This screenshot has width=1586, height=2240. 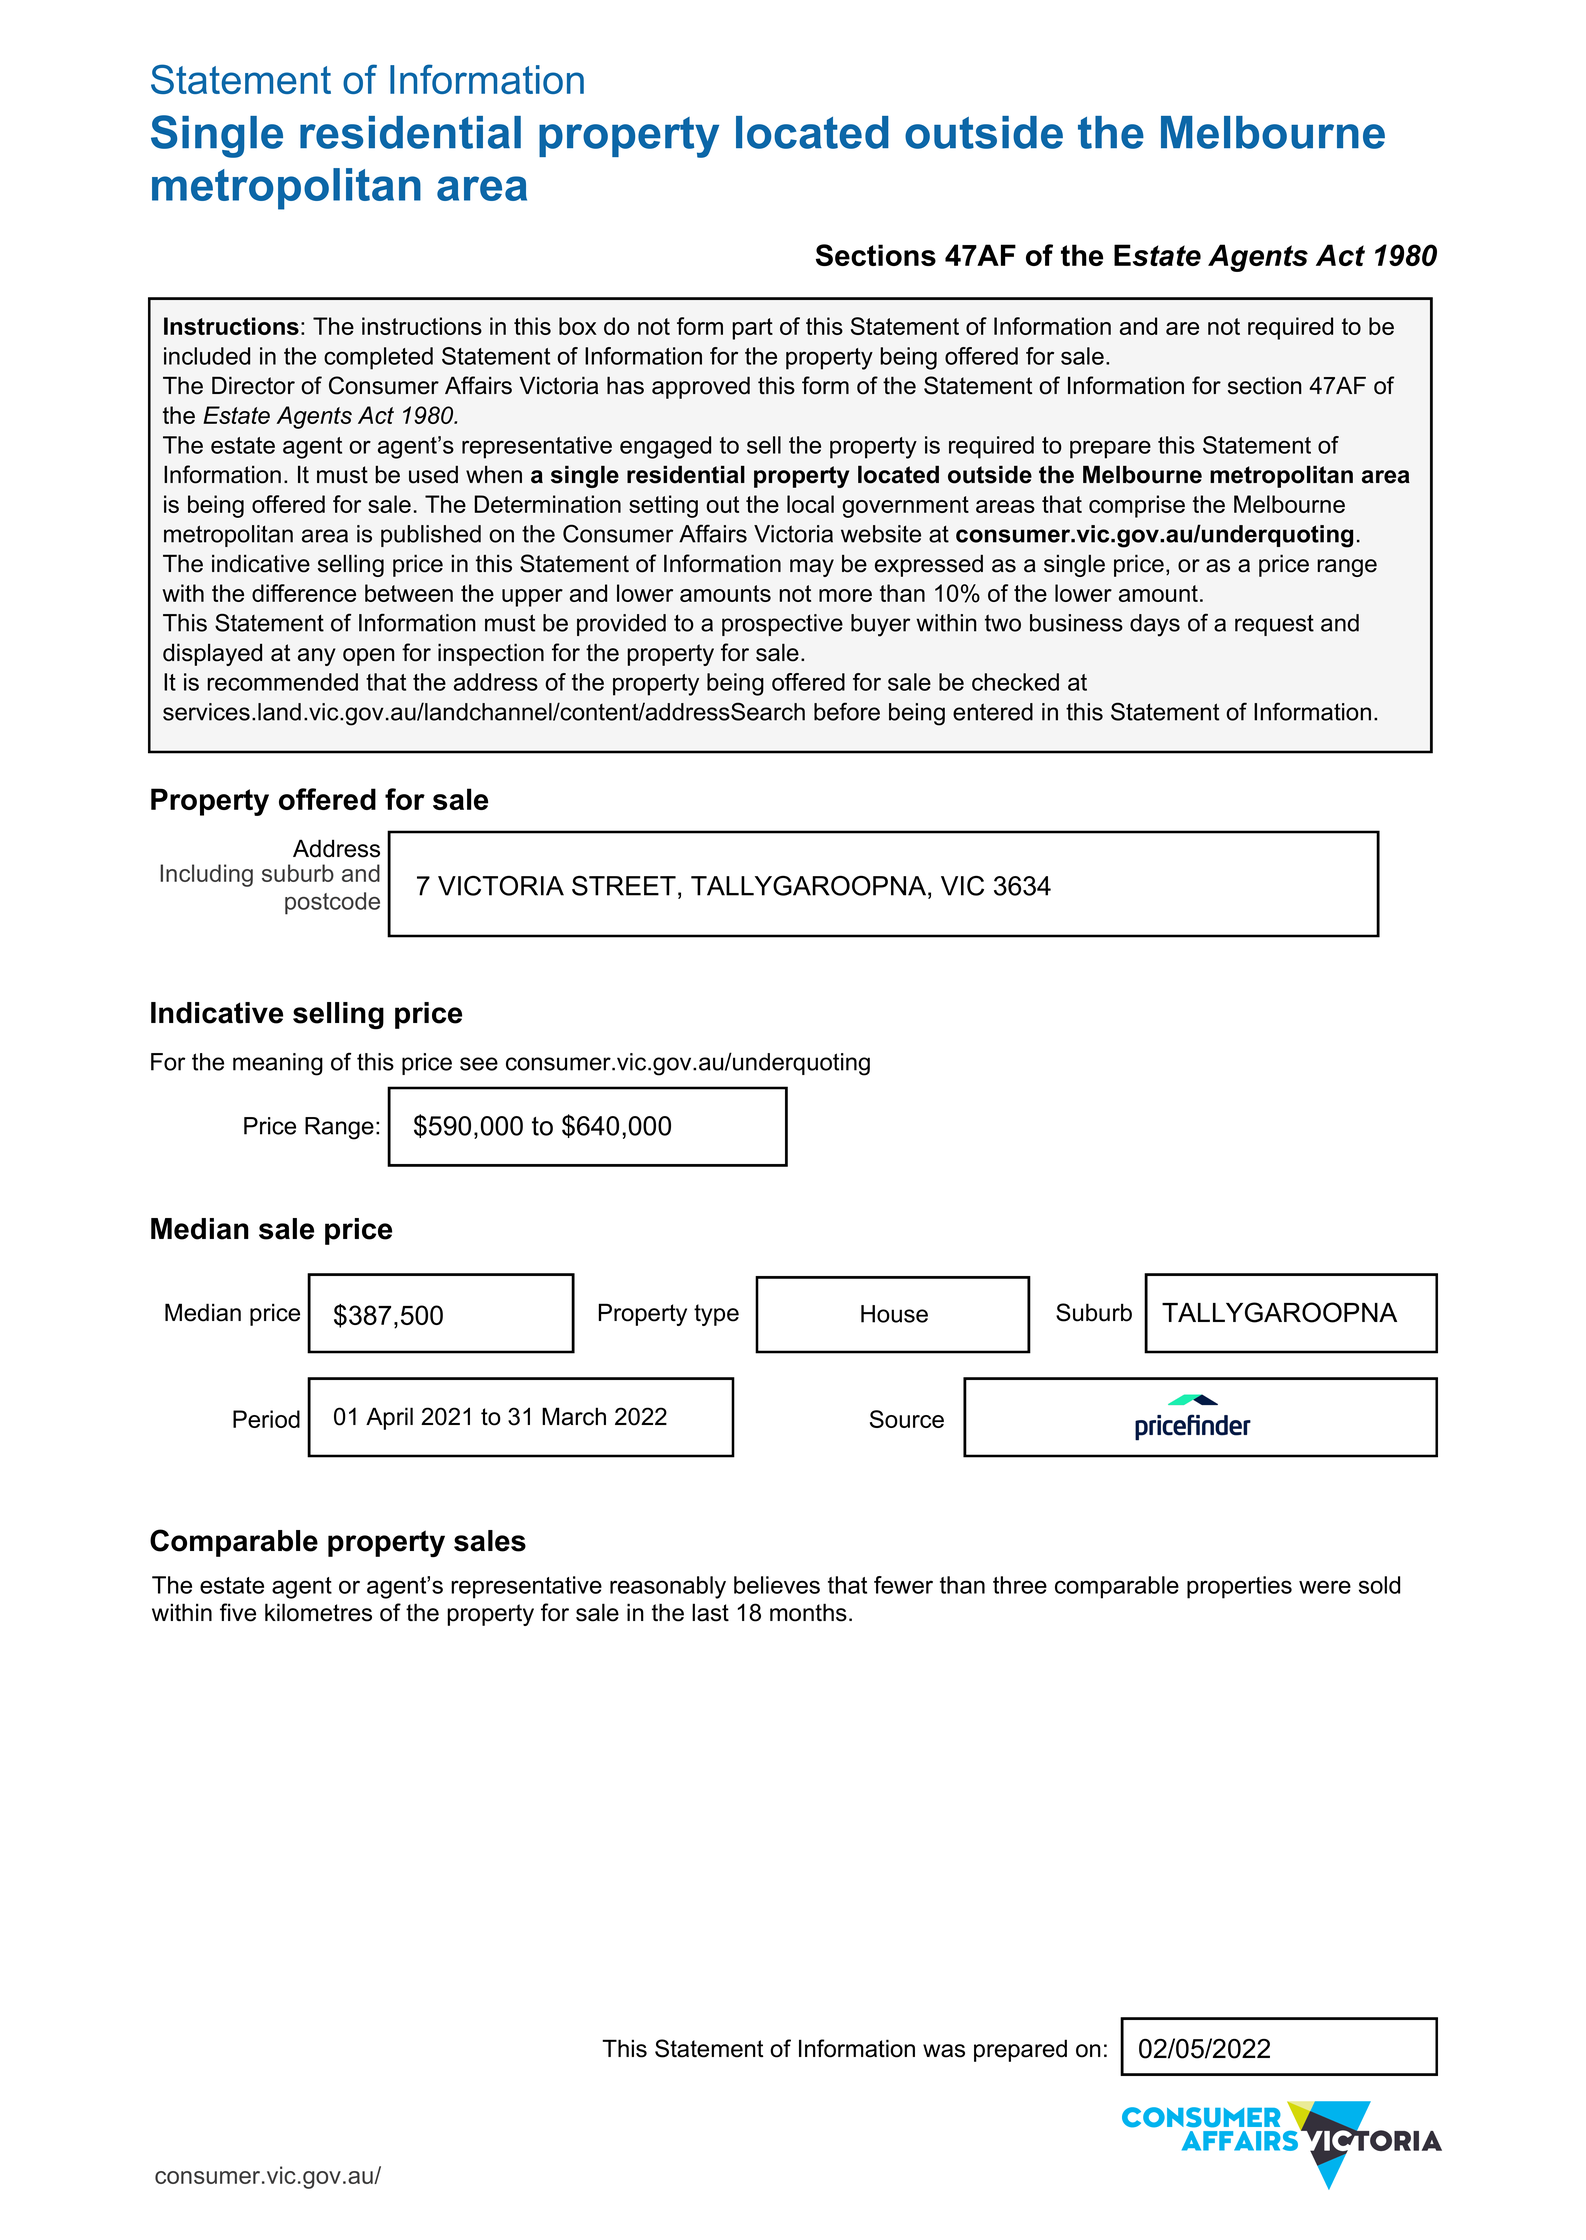 What do you see at coordinates (1137, 506) in the screenshot?
I see `comprise` at bounding box center [1137, 506].
